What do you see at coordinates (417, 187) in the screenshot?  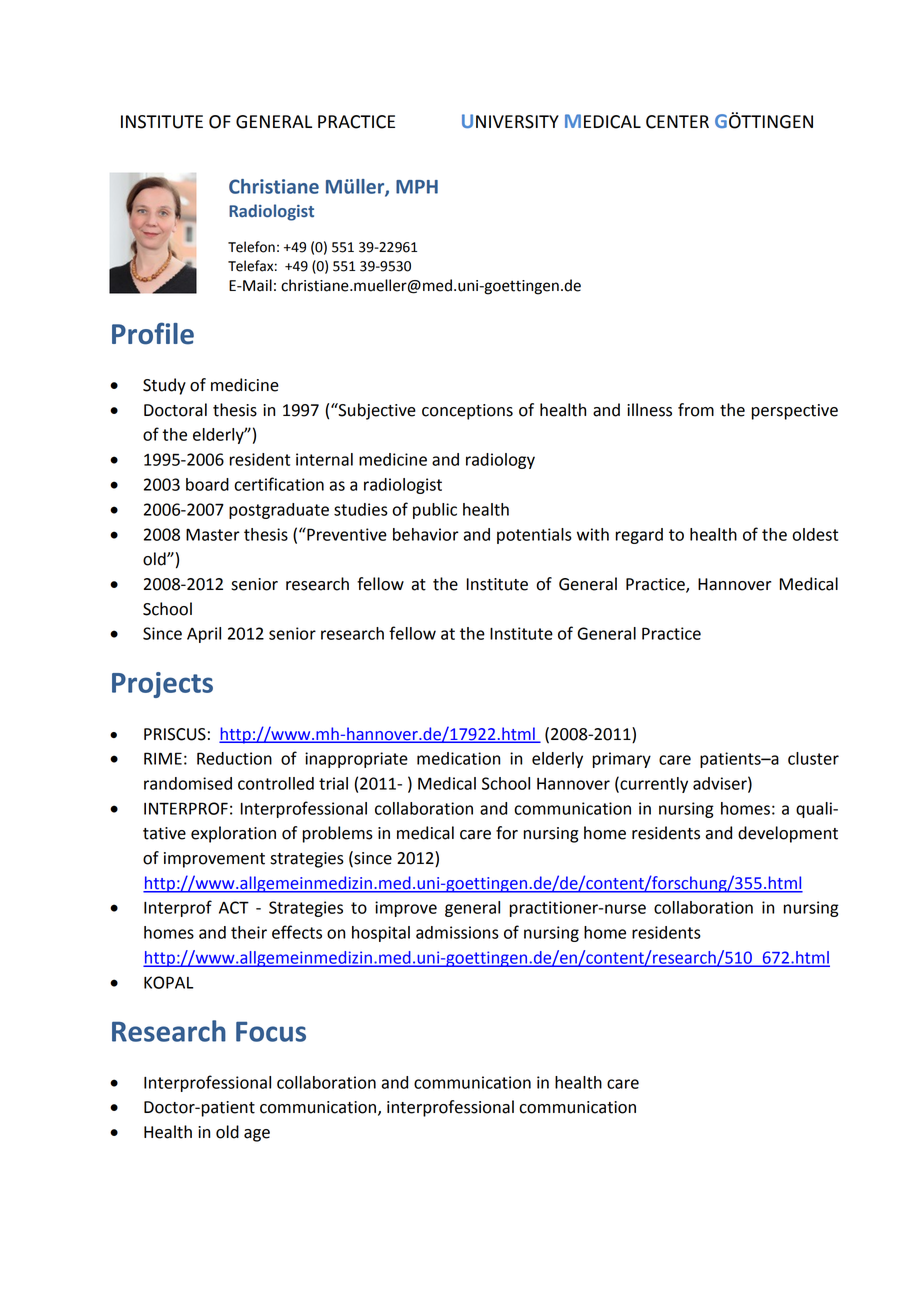 I see `MPH` at bounding box center [417, 187].
